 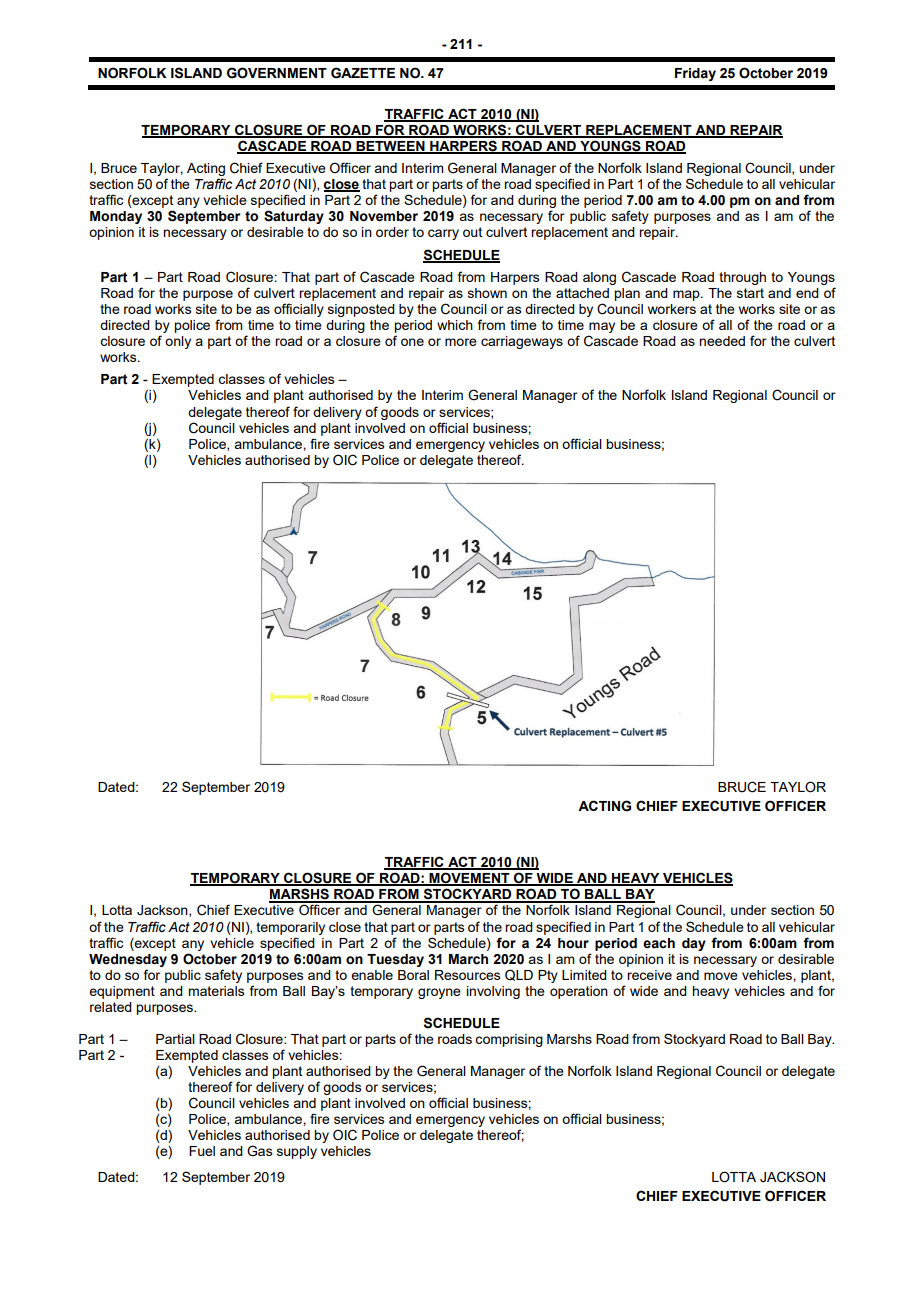 What do you see at coordinates (461, 342) in the page?
I see `more` at bounding box center [461, 342].
